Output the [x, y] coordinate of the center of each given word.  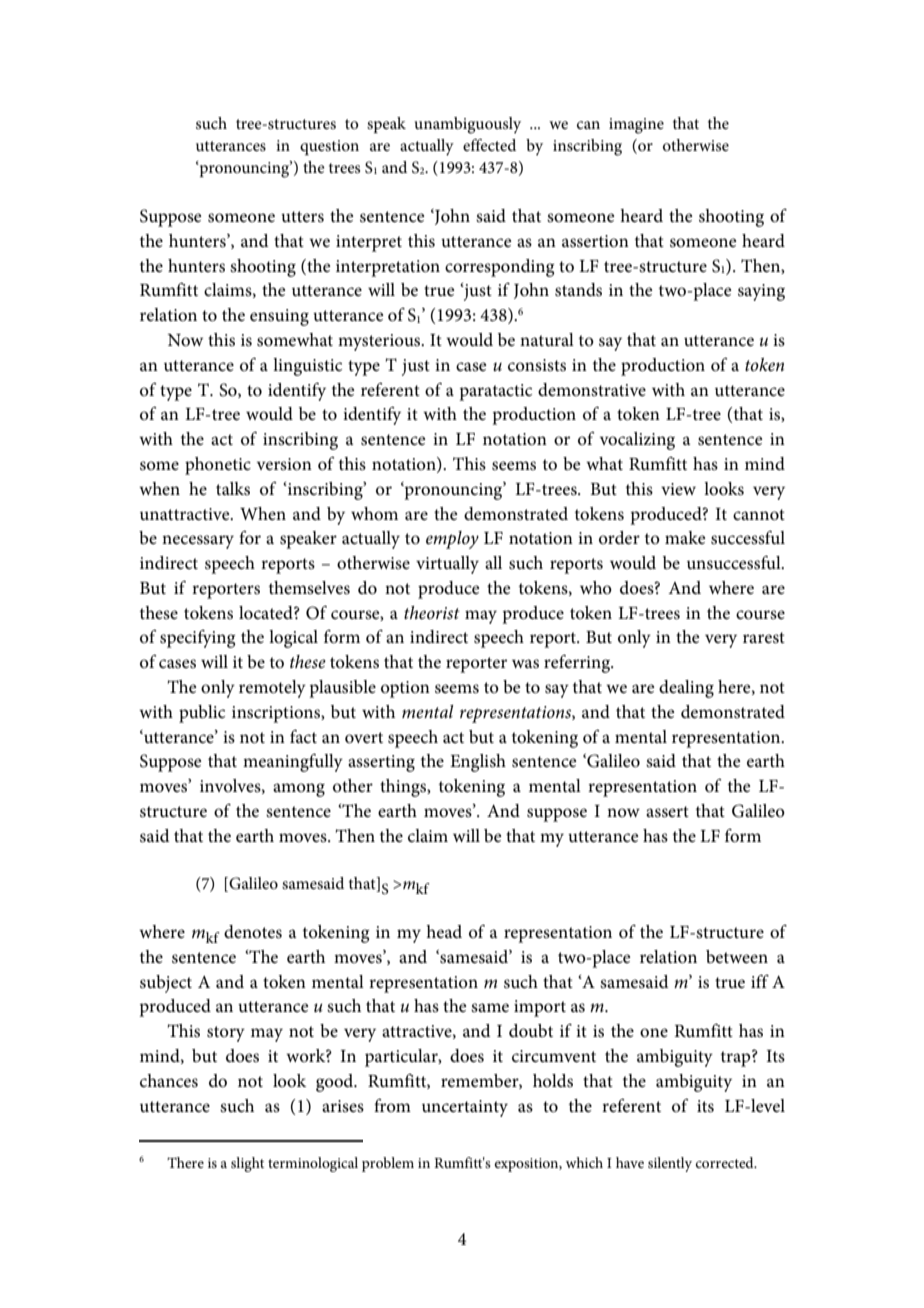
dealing [686, 689]
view [678, 489]
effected [489, 145]
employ [452, 540]
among [299, 790]
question [329, 147]
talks [233, 489]
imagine [636, 126]
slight [247, 1164]
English [478, 763]
